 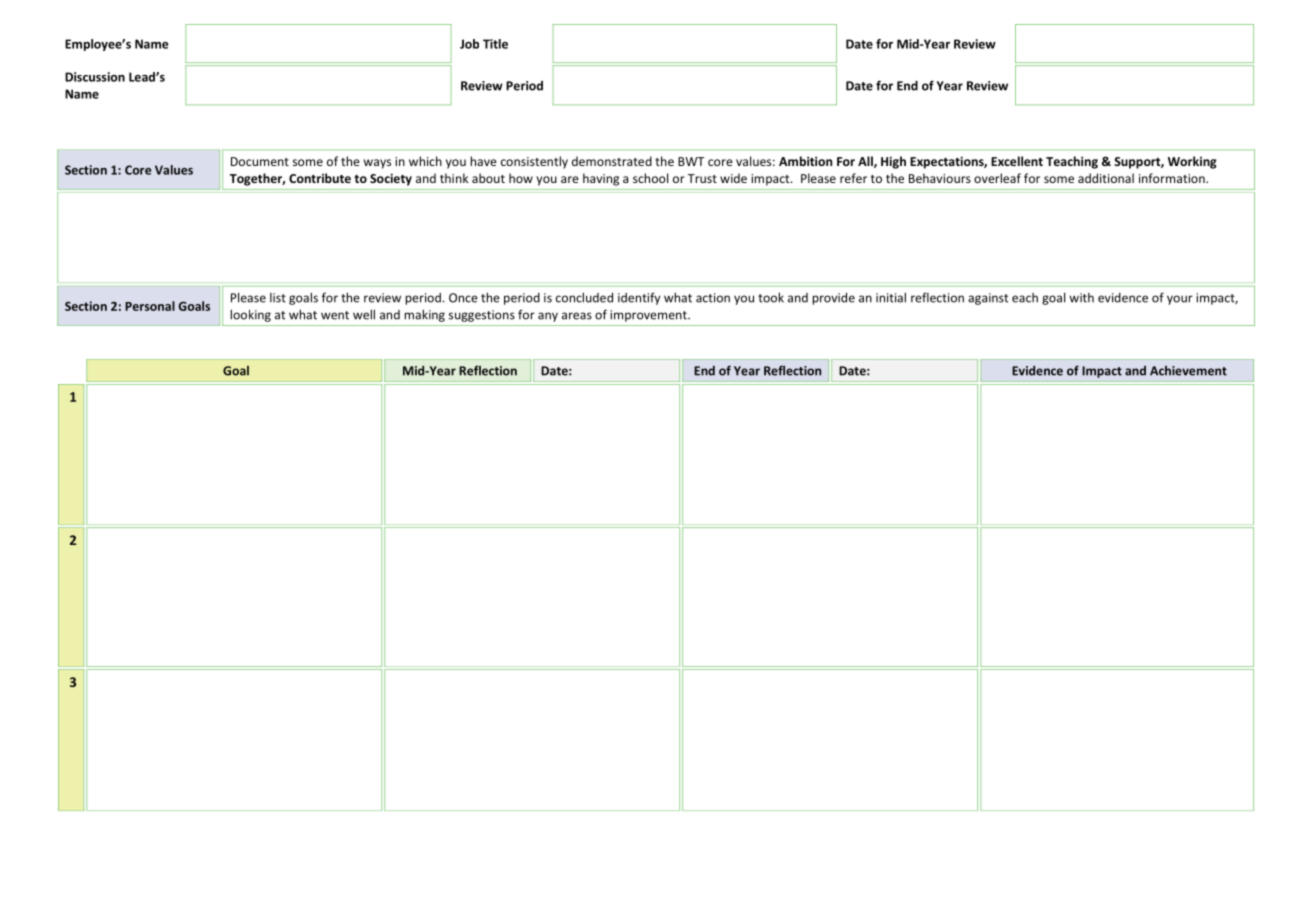 I want to click on Personal, so click(x=150, y=306).
